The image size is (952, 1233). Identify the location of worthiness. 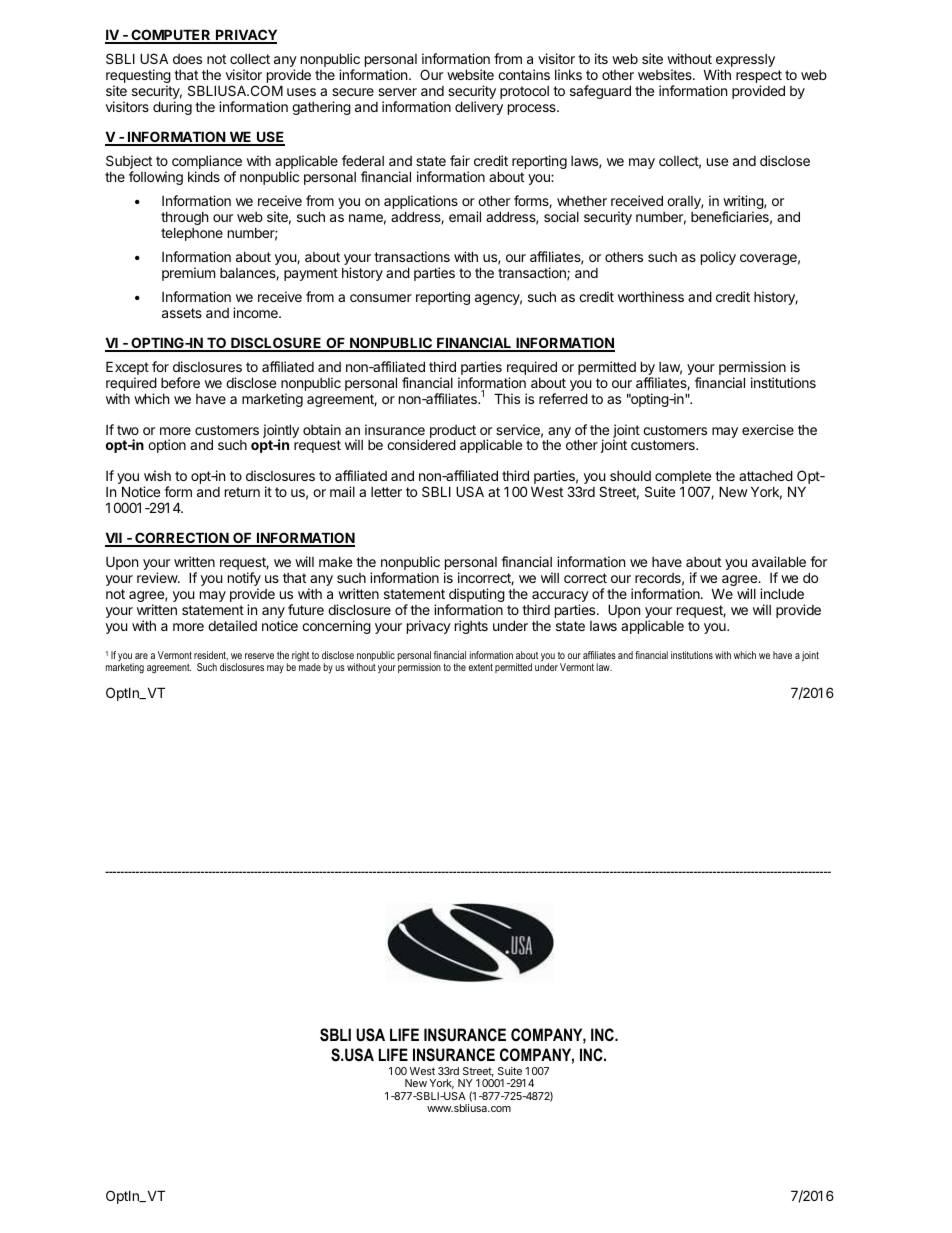
(651, 296).
